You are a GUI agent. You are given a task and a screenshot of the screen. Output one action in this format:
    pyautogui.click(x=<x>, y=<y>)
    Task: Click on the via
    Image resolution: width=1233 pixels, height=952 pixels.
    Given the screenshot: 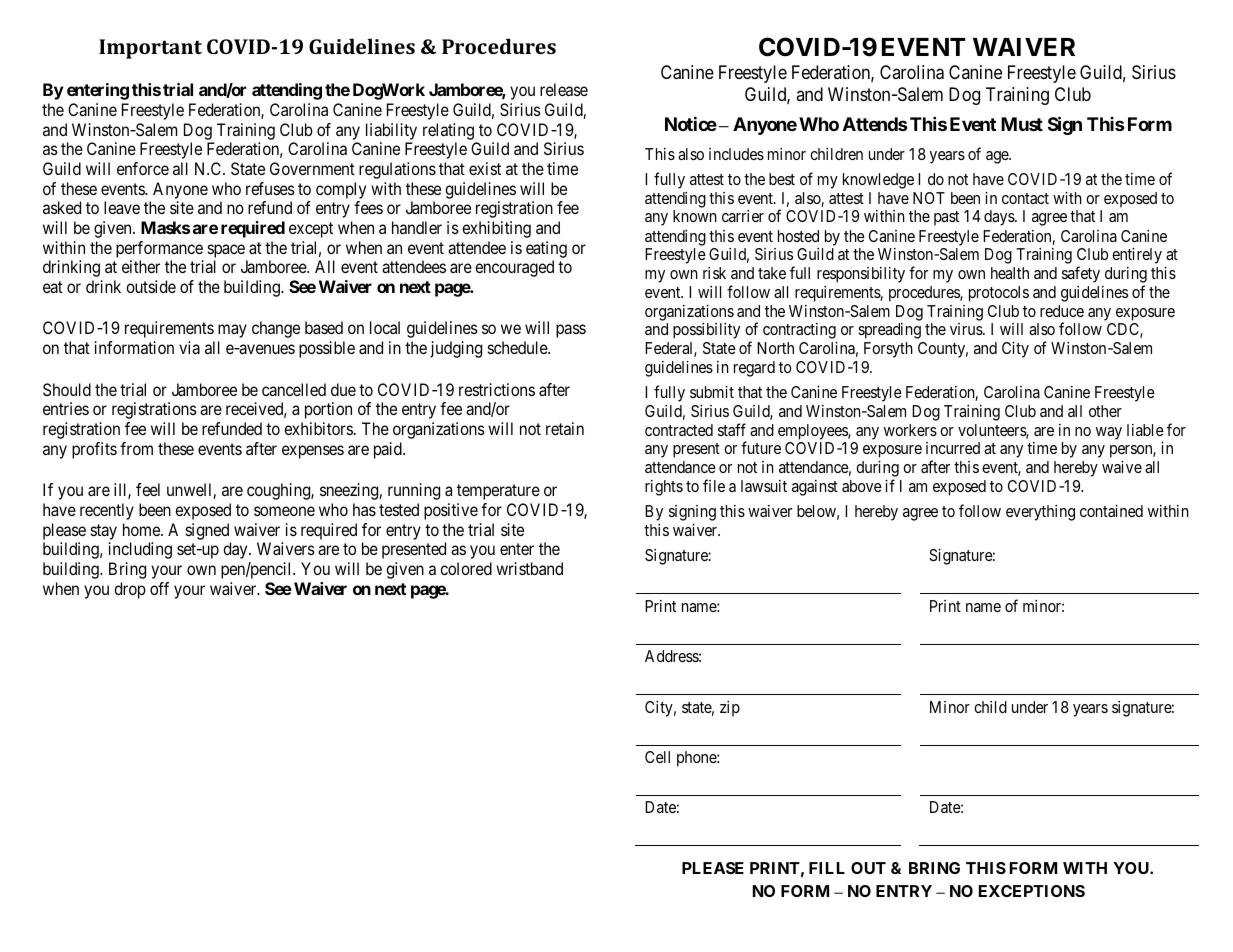 What is the action you would take?
    pyautogui.click(x=189, y=347)
